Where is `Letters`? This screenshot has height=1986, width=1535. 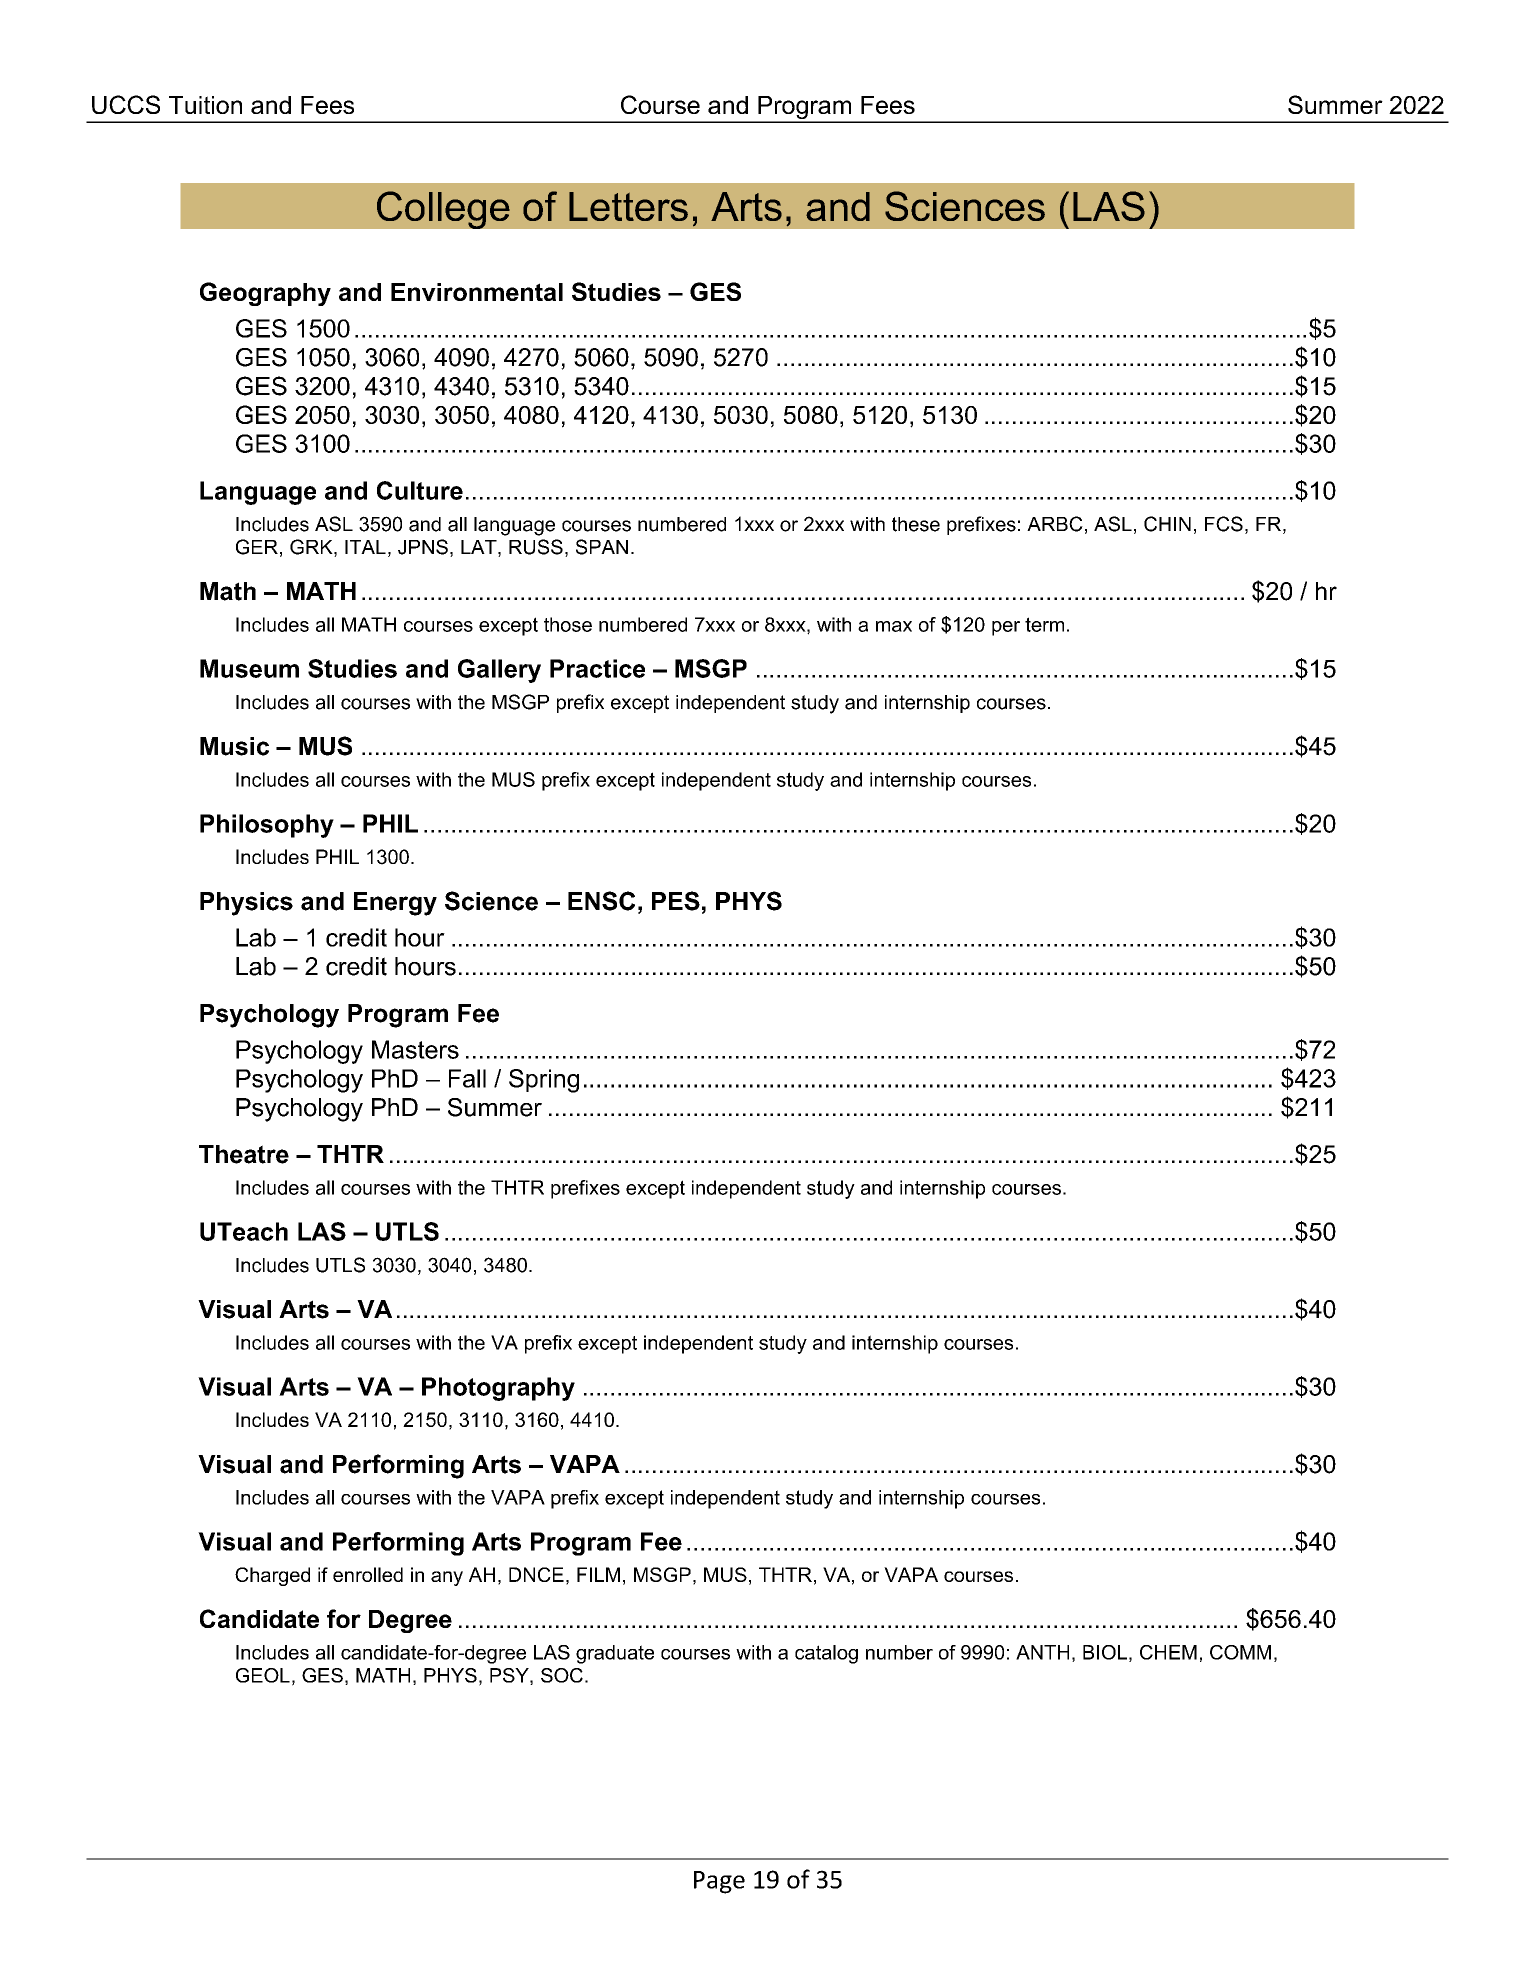
Letters is located at coordinates (628, 206).
